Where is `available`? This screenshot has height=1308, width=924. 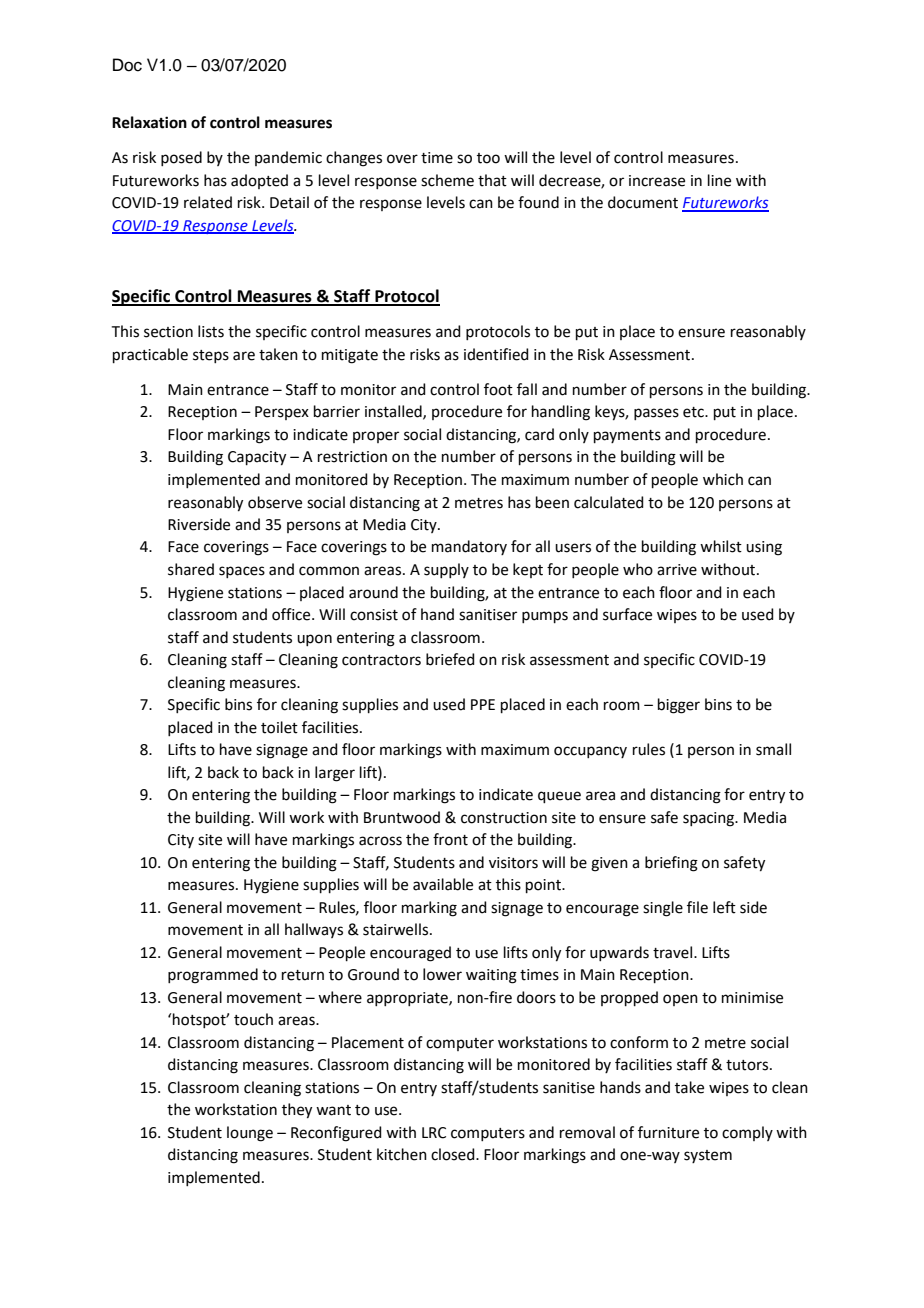
available is located at coordinates (443, 884).
